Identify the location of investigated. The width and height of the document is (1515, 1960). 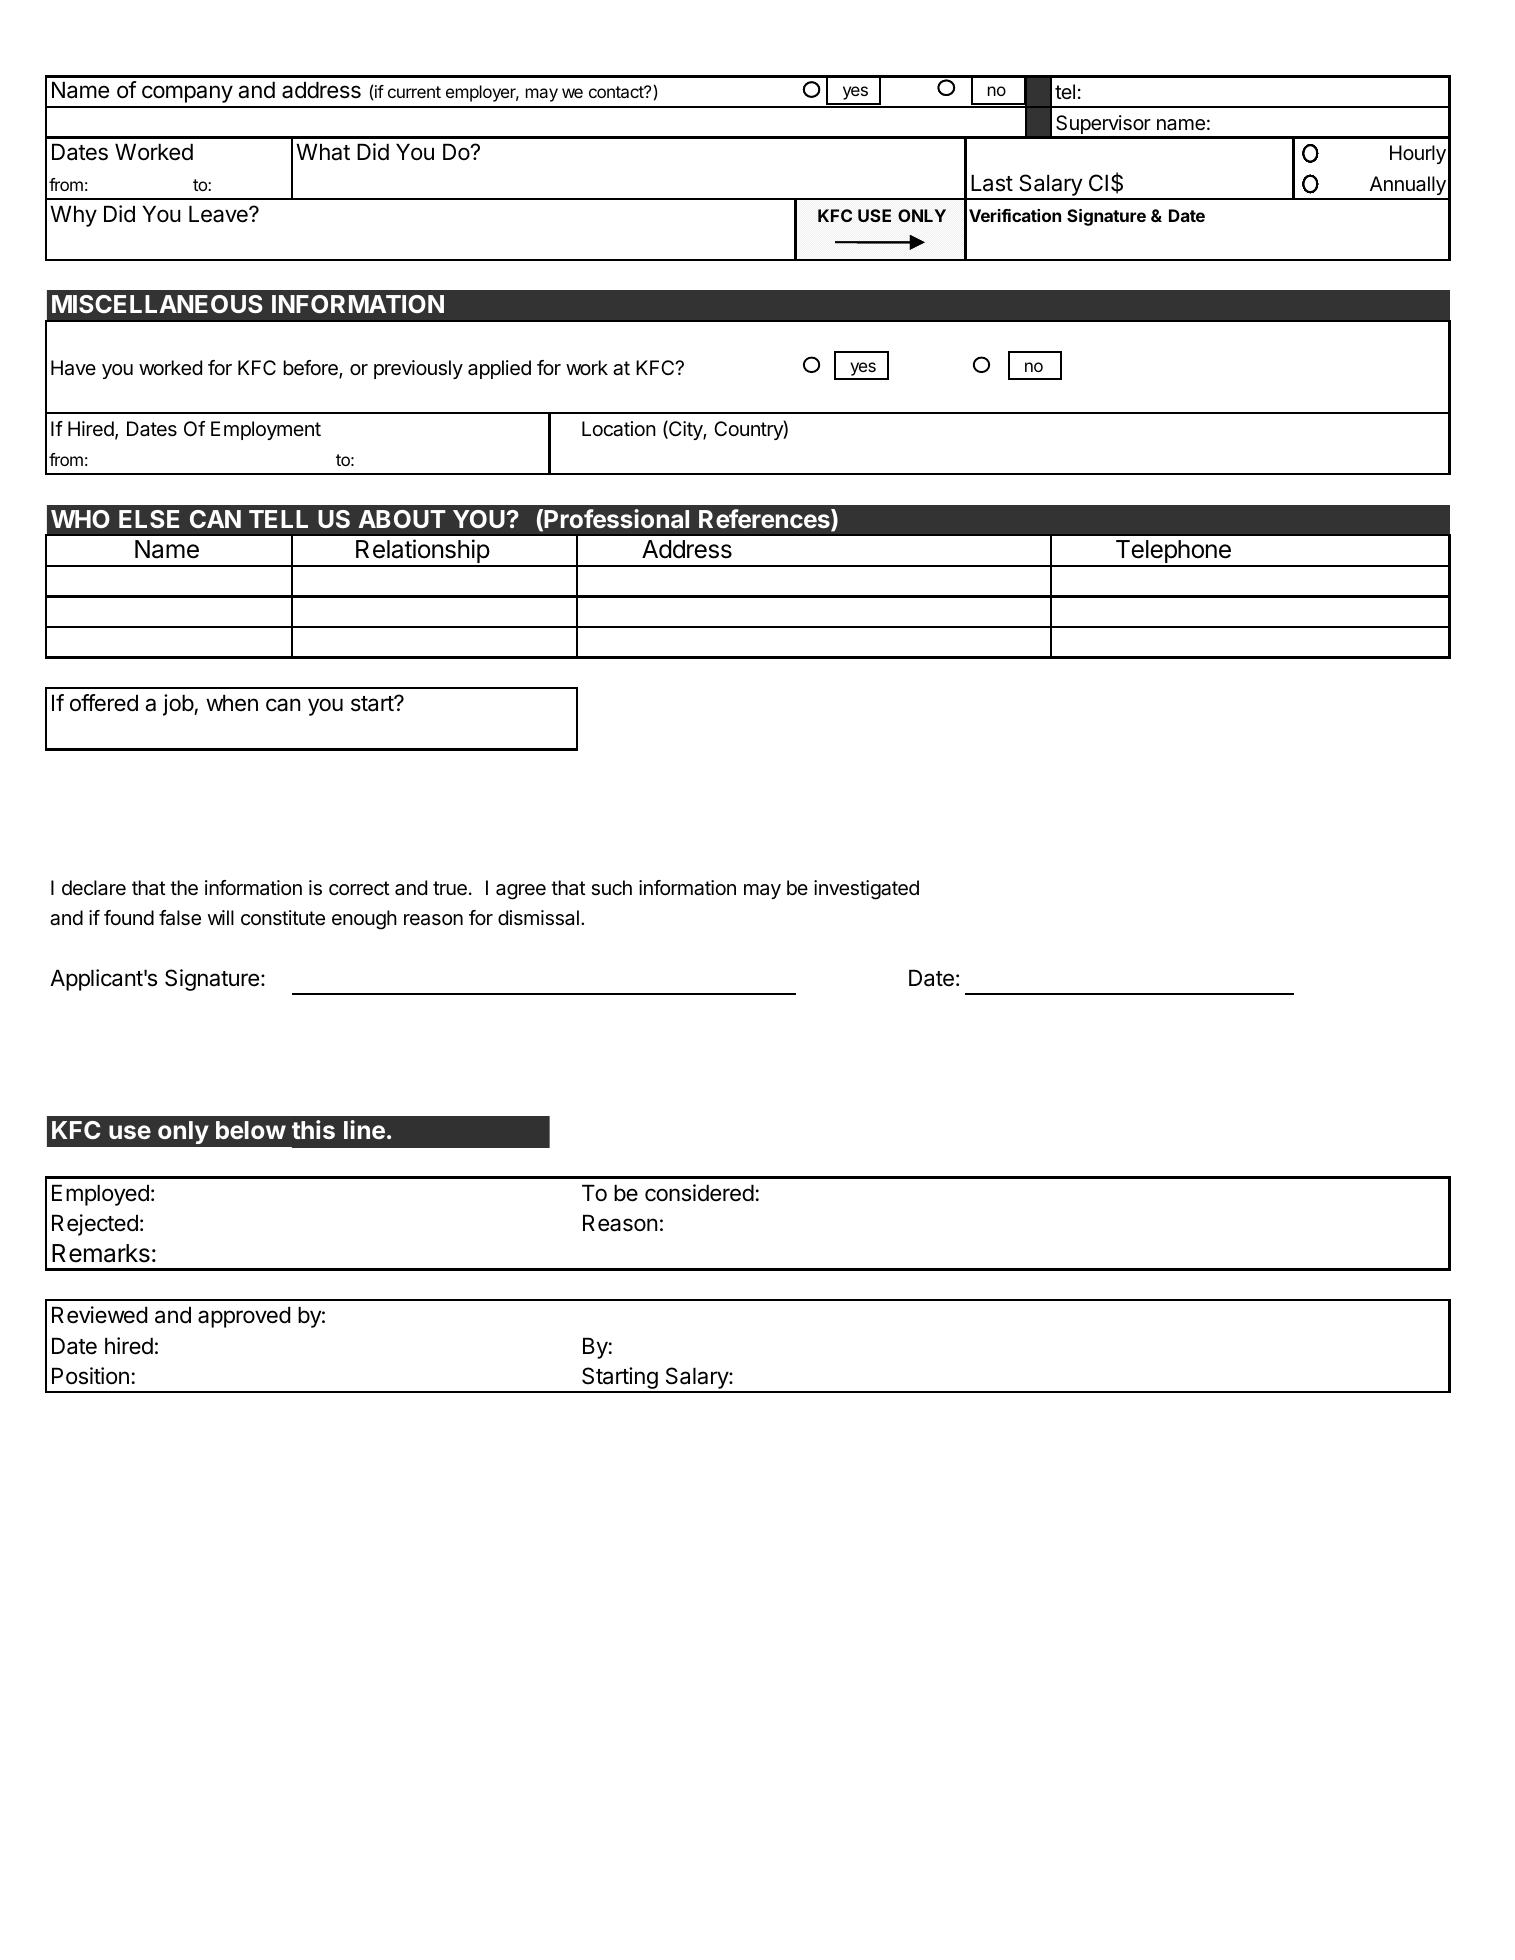
(866, 890).
